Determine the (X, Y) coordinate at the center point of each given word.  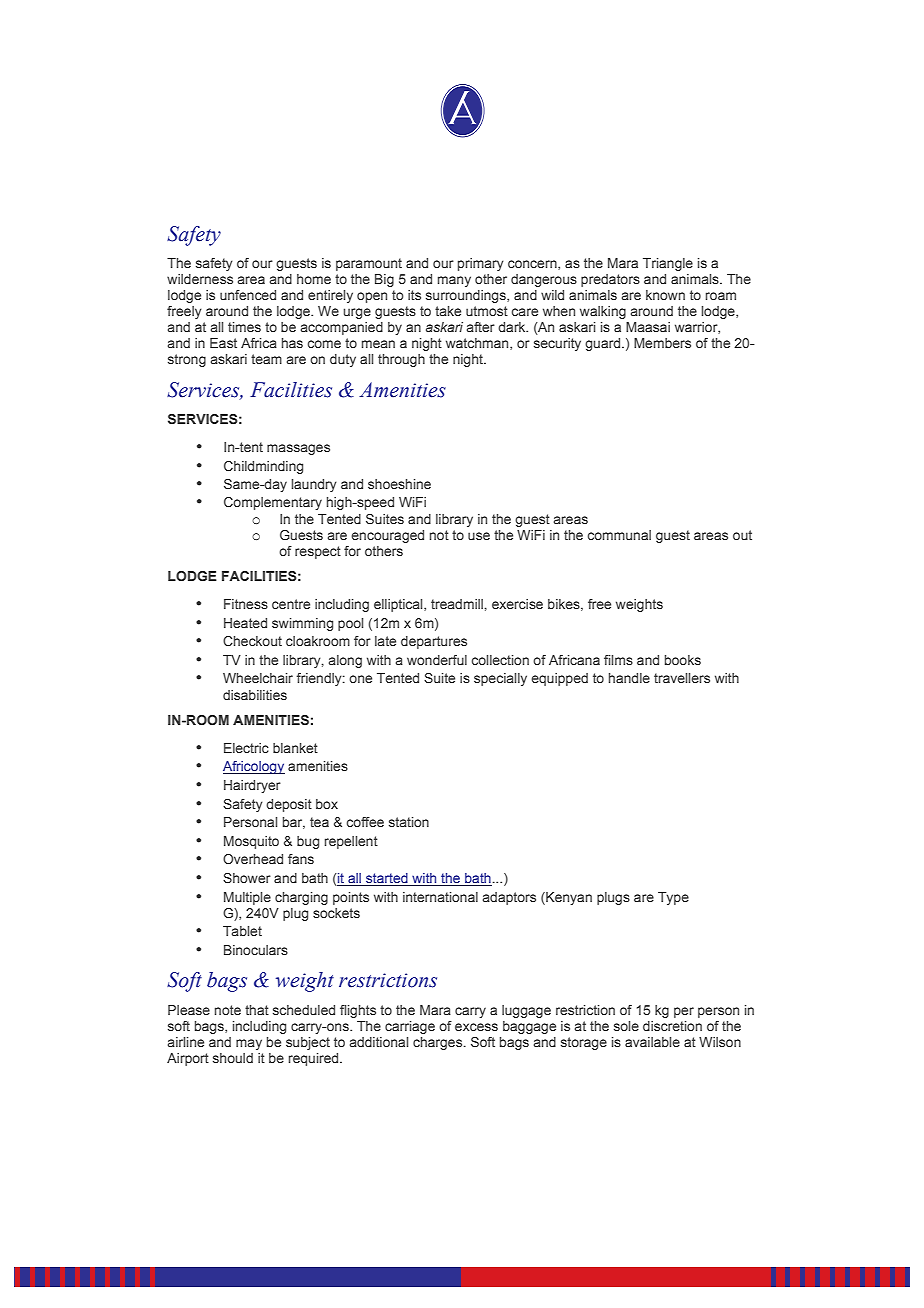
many (454, 281)
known (665, 295)
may (249, 1044)
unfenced (248, 295)
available (652, 1042)
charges (439, 1043)
